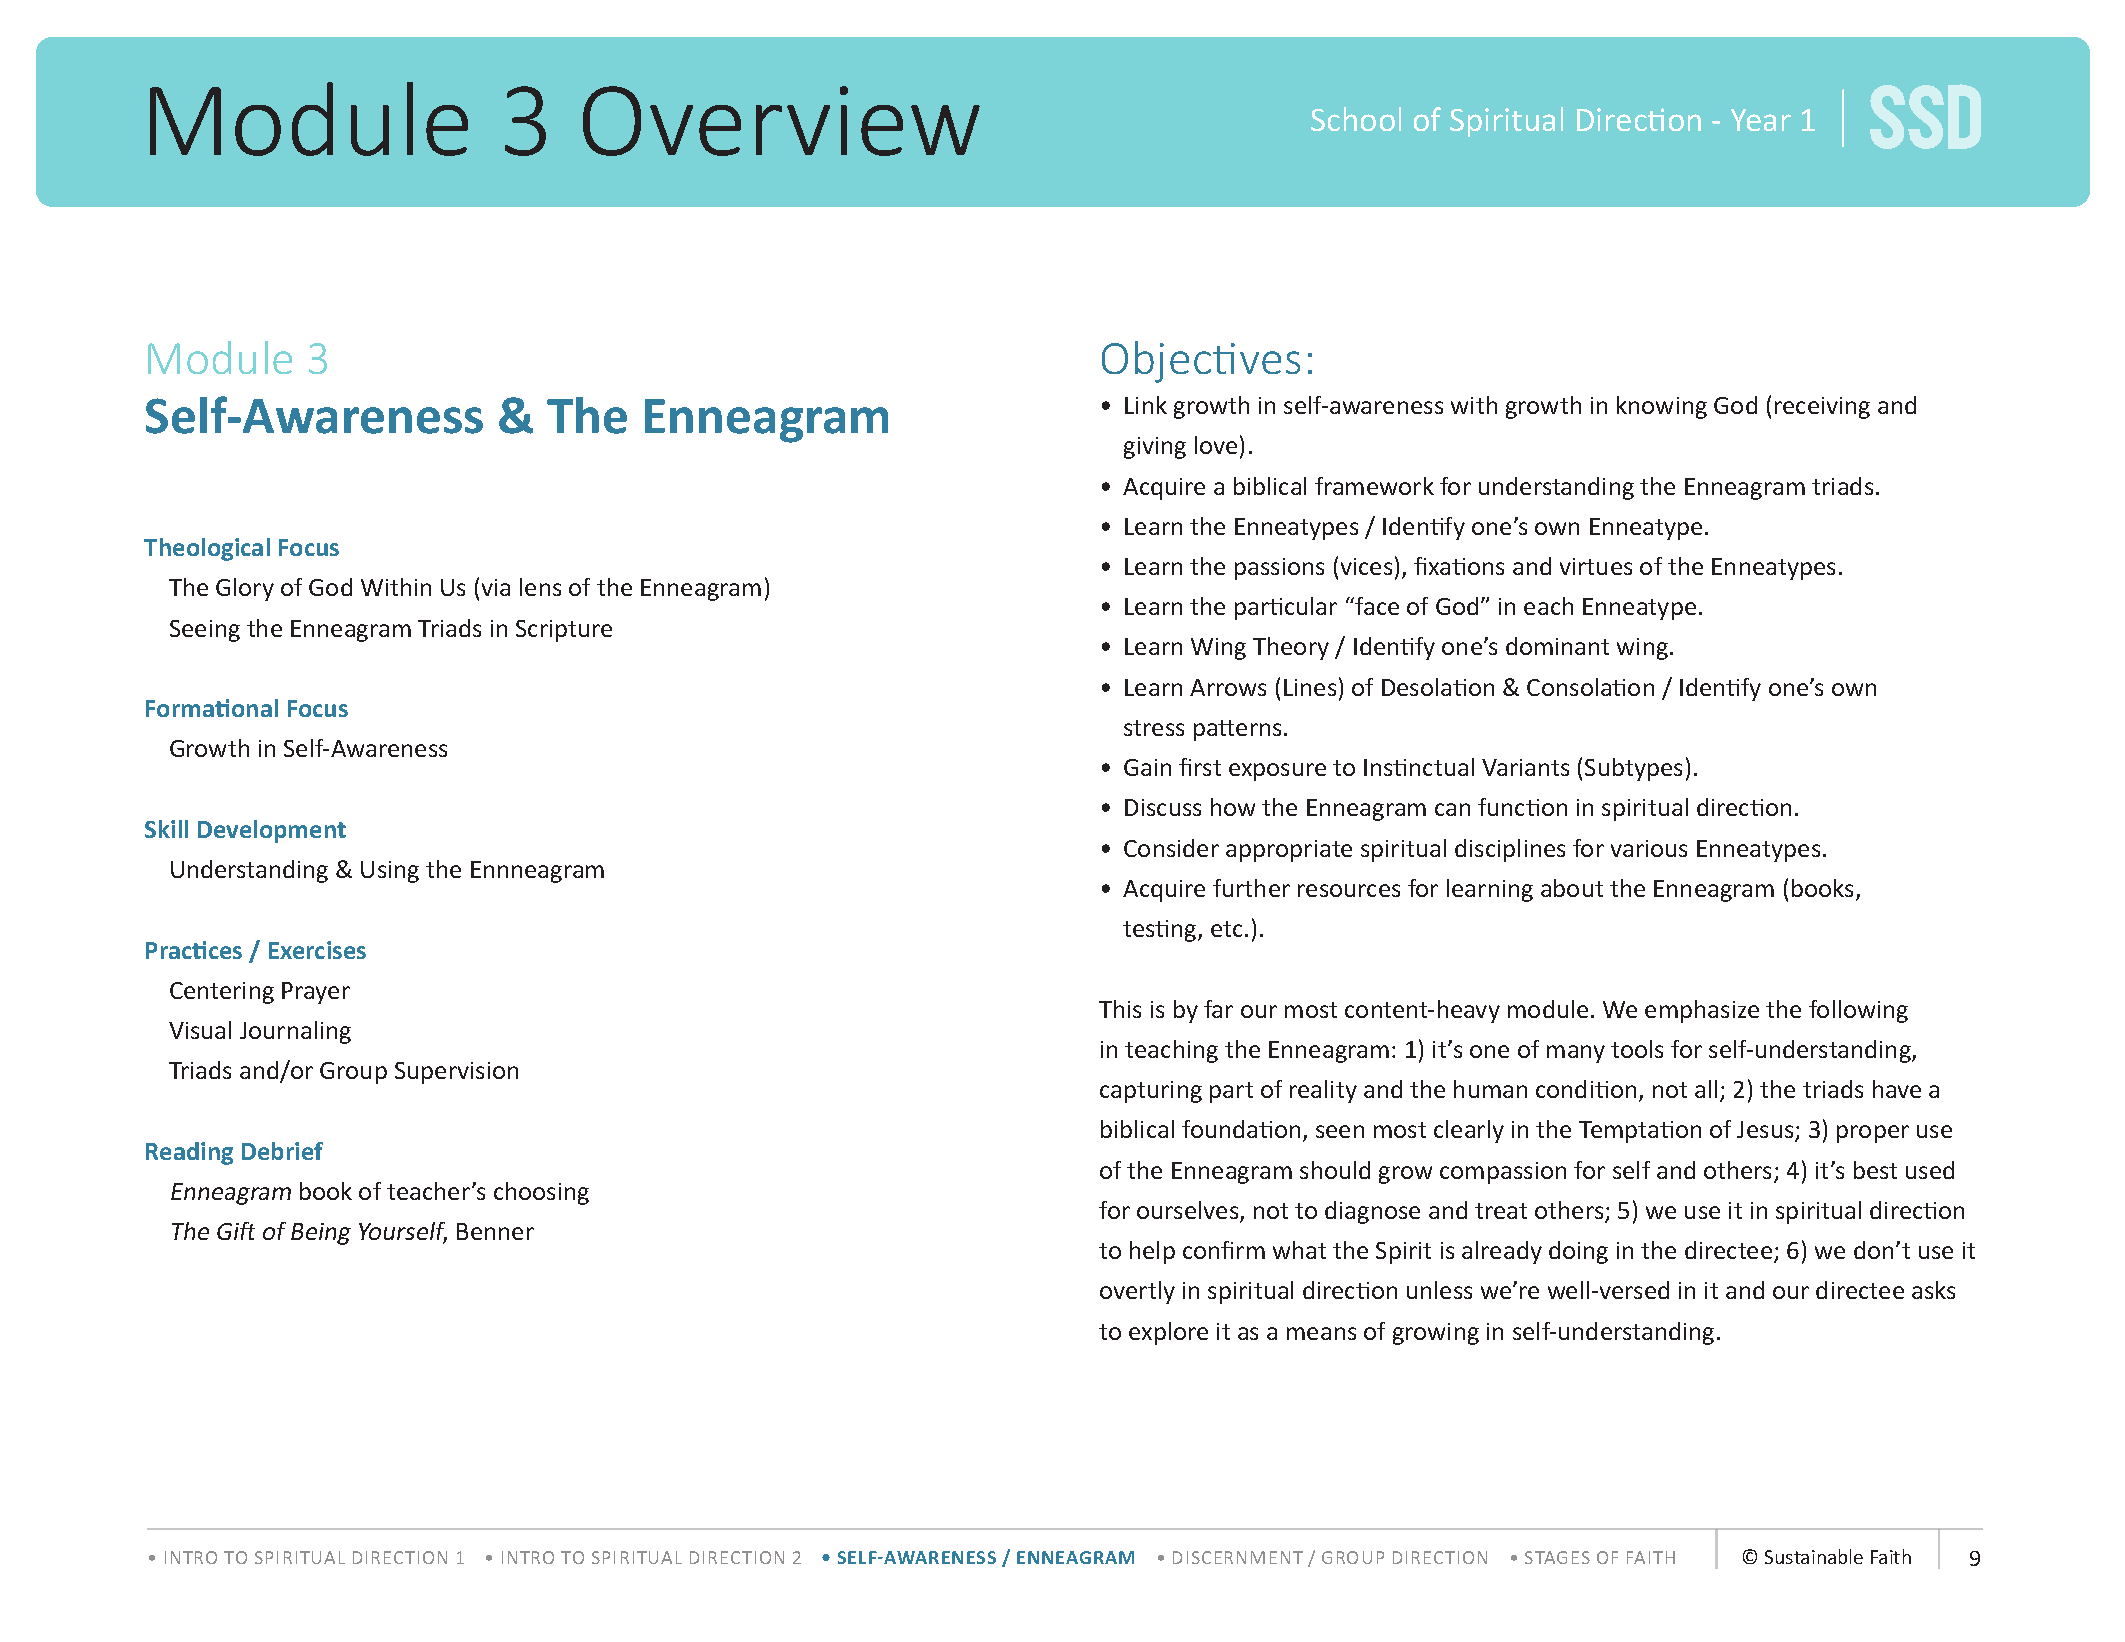  Describe the element at coordinates (1168, 1333) in the screenshot. I see `explore` at that location.
